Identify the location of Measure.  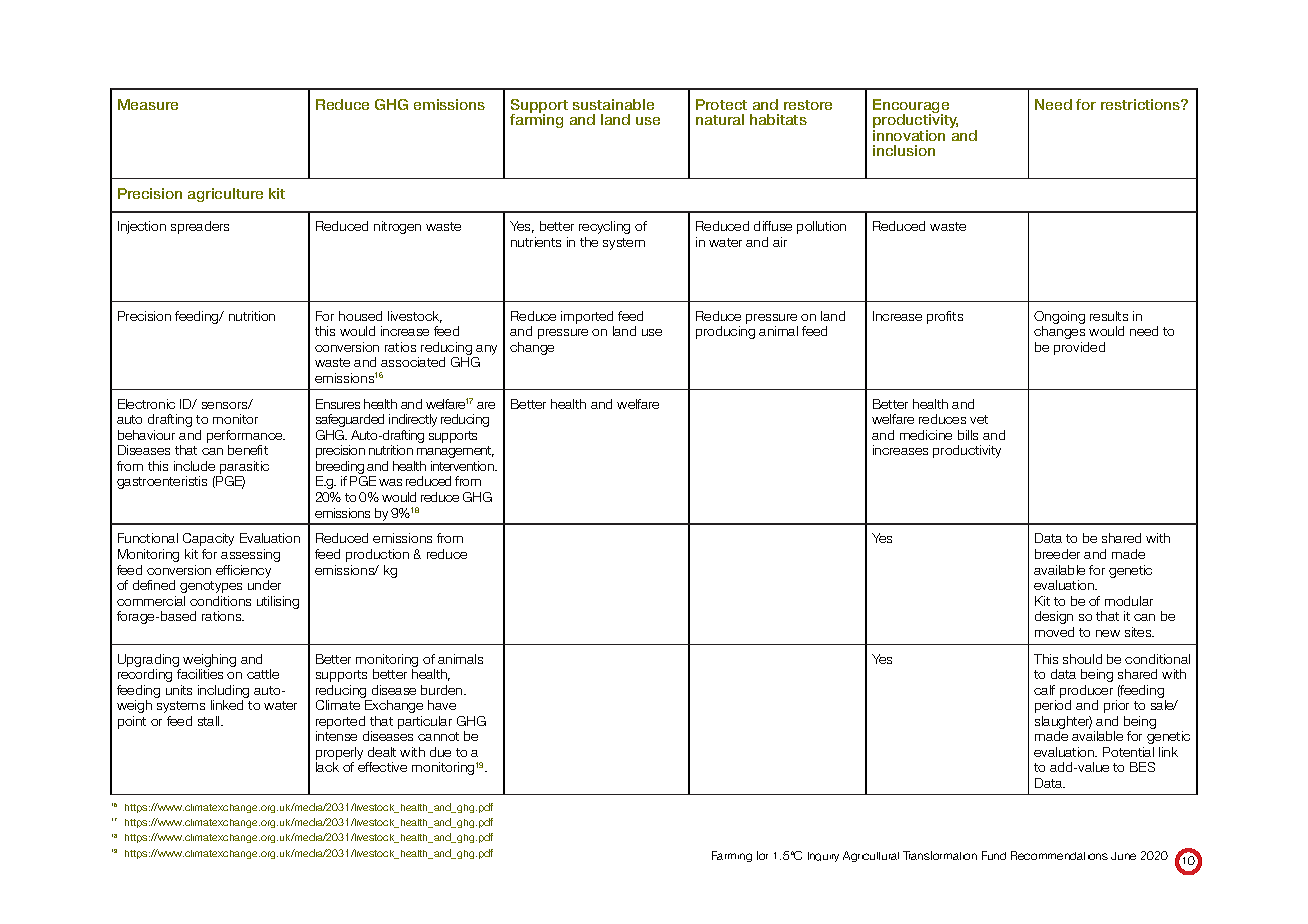
(148, 104).
